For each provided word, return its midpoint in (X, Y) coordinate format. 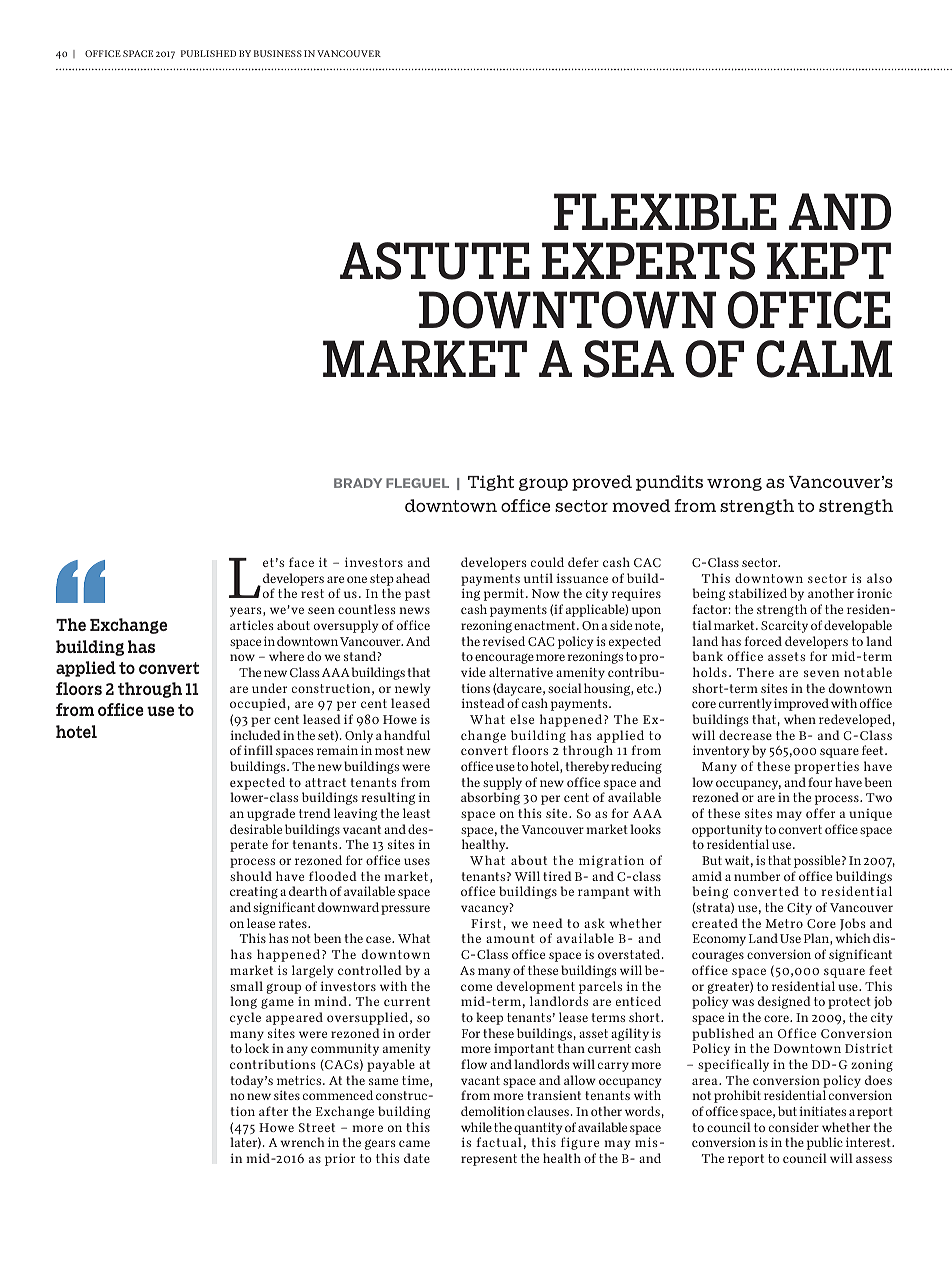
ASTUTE (435, 261)
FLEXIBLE (665, 211)
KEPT (829, 260)
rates (294, 923)
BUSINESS (278, 53)
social (565, 688)
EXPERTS (648, 261)
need (548, 923)
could (547, 562)
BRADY (358, 483)
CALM (824, 359)
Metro (784, 923)
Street (317, 1127)
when (800, 719)
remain (337, 750)
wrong (734, 484)
